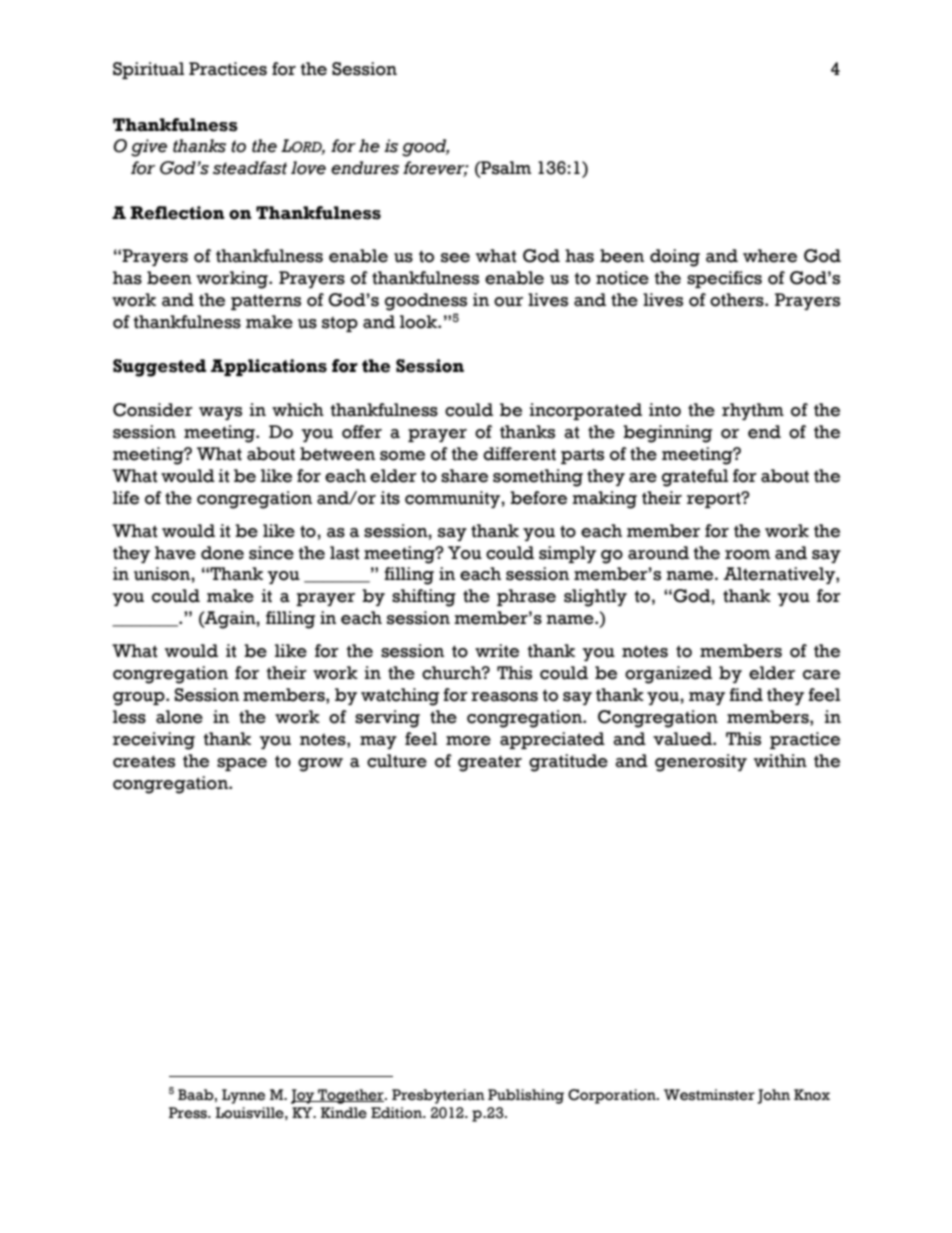 Image resolution: width=952 pixels, height=1233 pixels. What do you see at coordinates (438, 1096) in the screenshot?
I see `Presbyterian` at bounding box center [438, 1096].
